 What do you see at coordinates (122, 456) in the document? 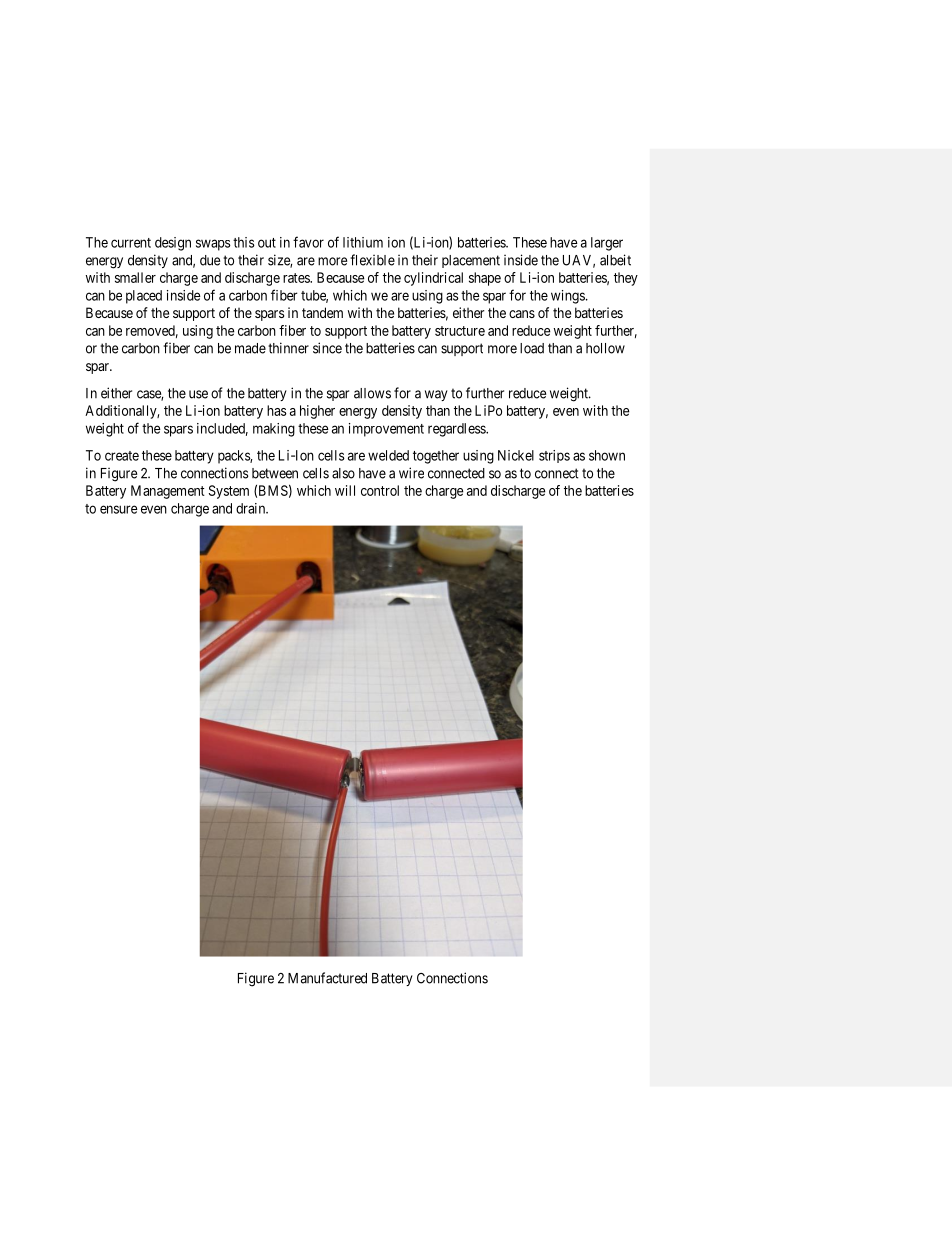
I see `create` at bounding box center [122, 456].
